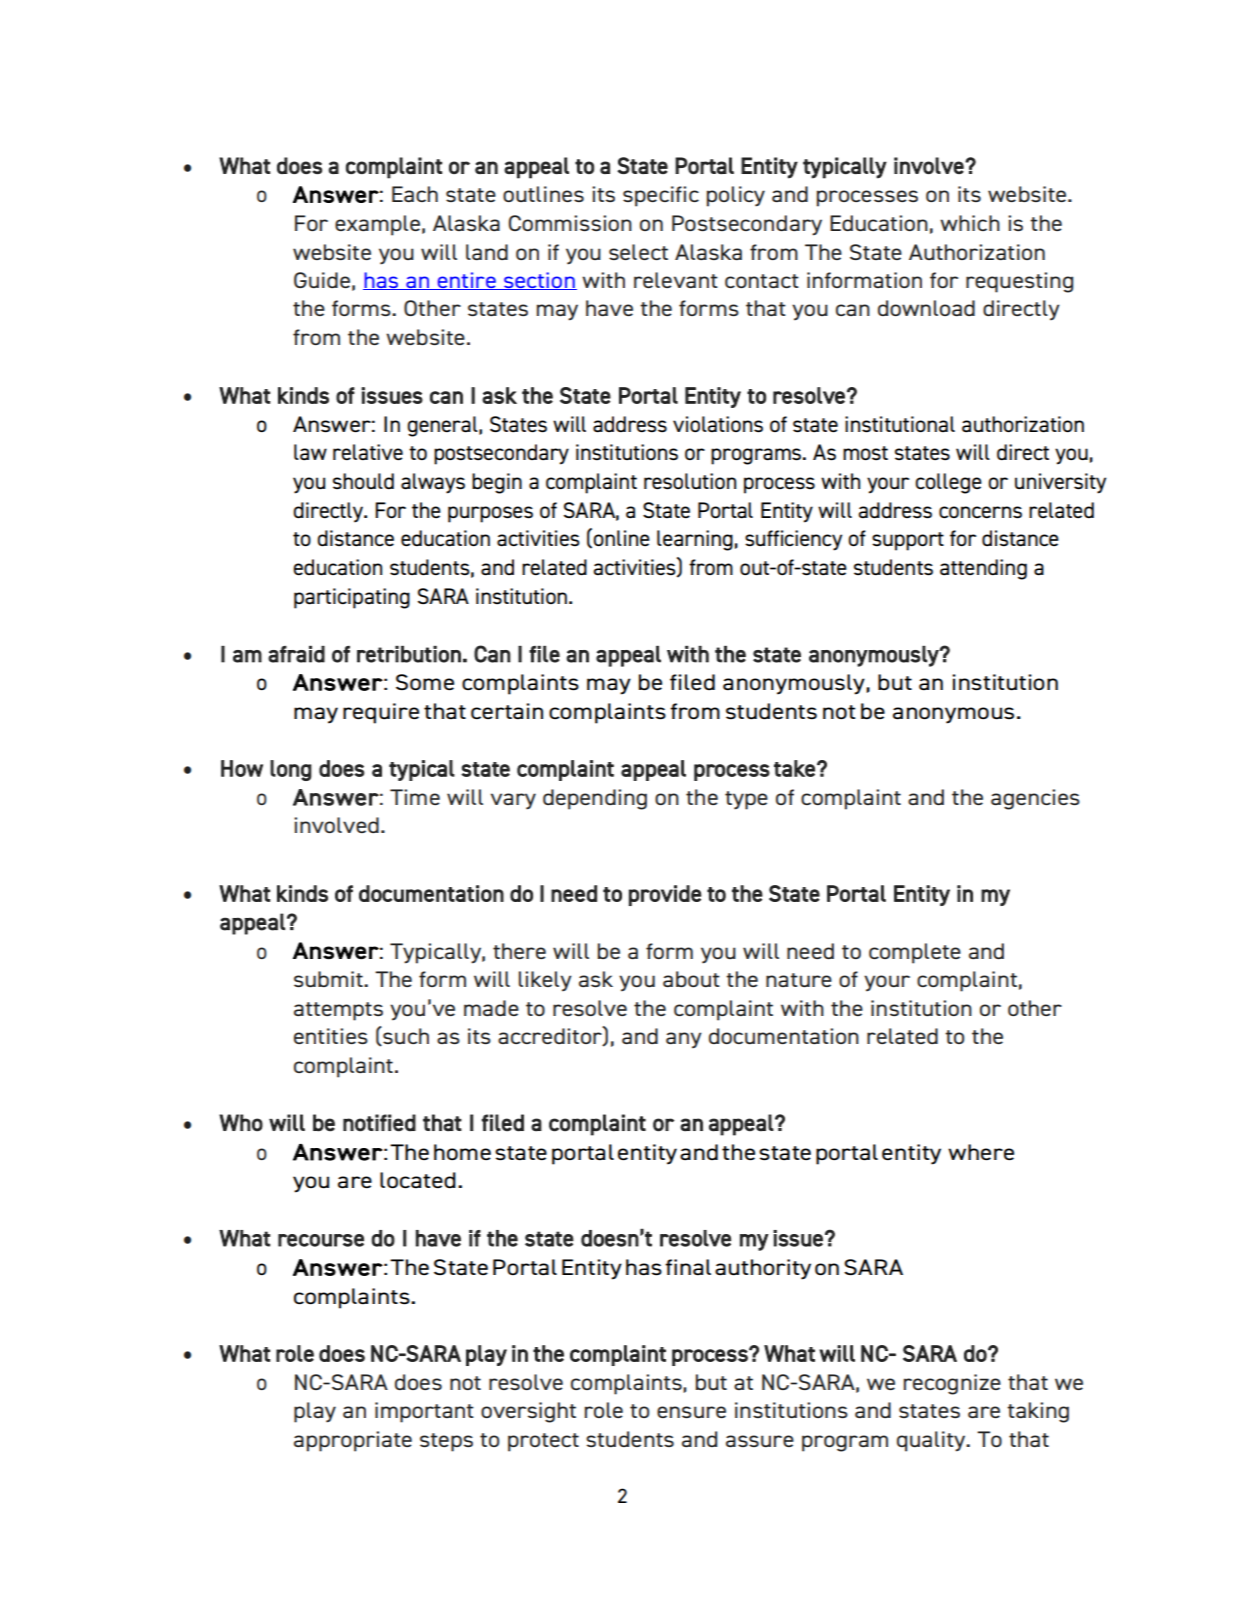 The width and height of the document is (1246, 1613). Describe the element at coordinates (353, 1441) in the document. I see `appropriate` at that location.
